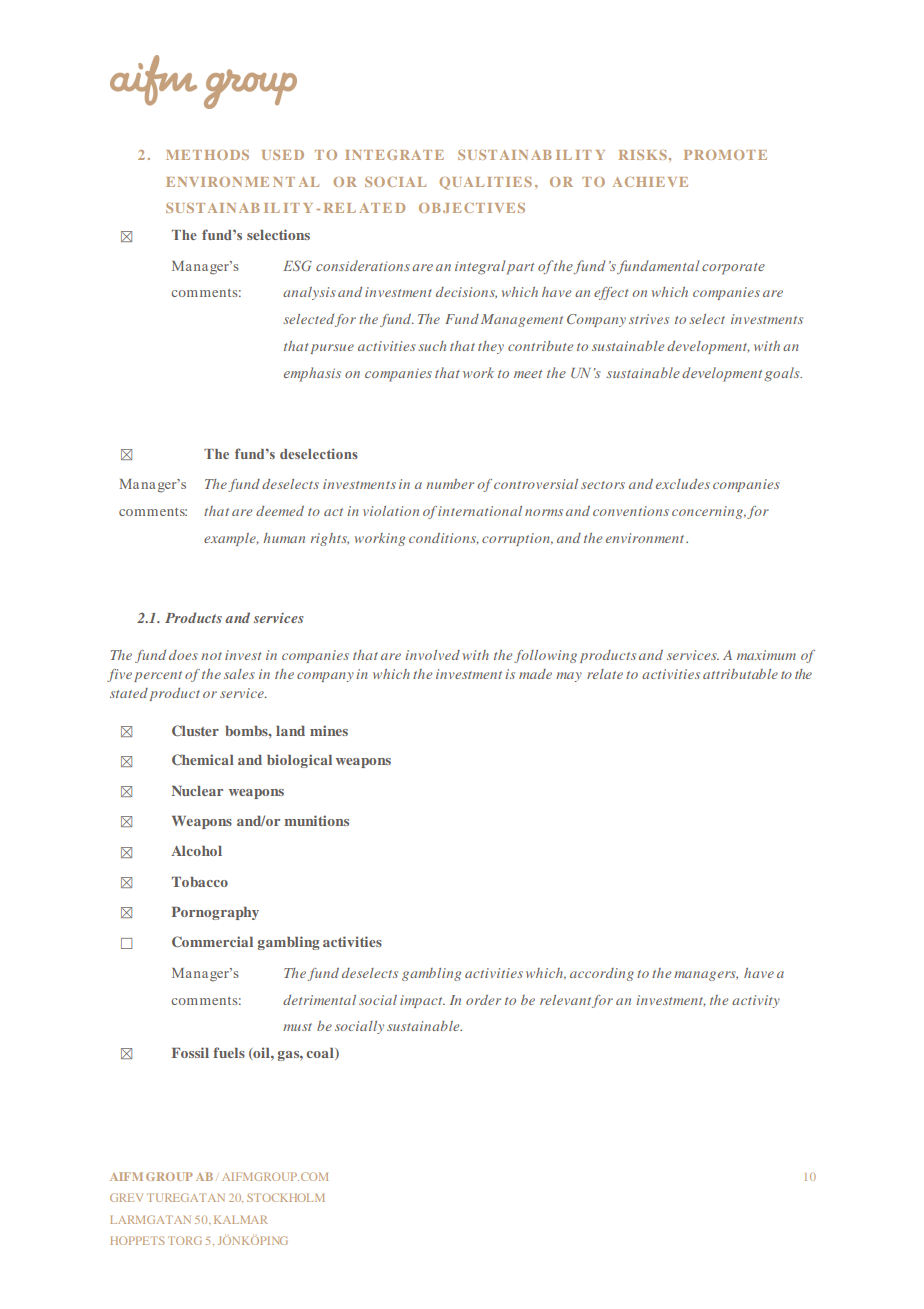 This page has width=924, height=1309. What do you see at coordinates (297, 265) in the page?
I see `ESG` at bounding box center [297, 265].
